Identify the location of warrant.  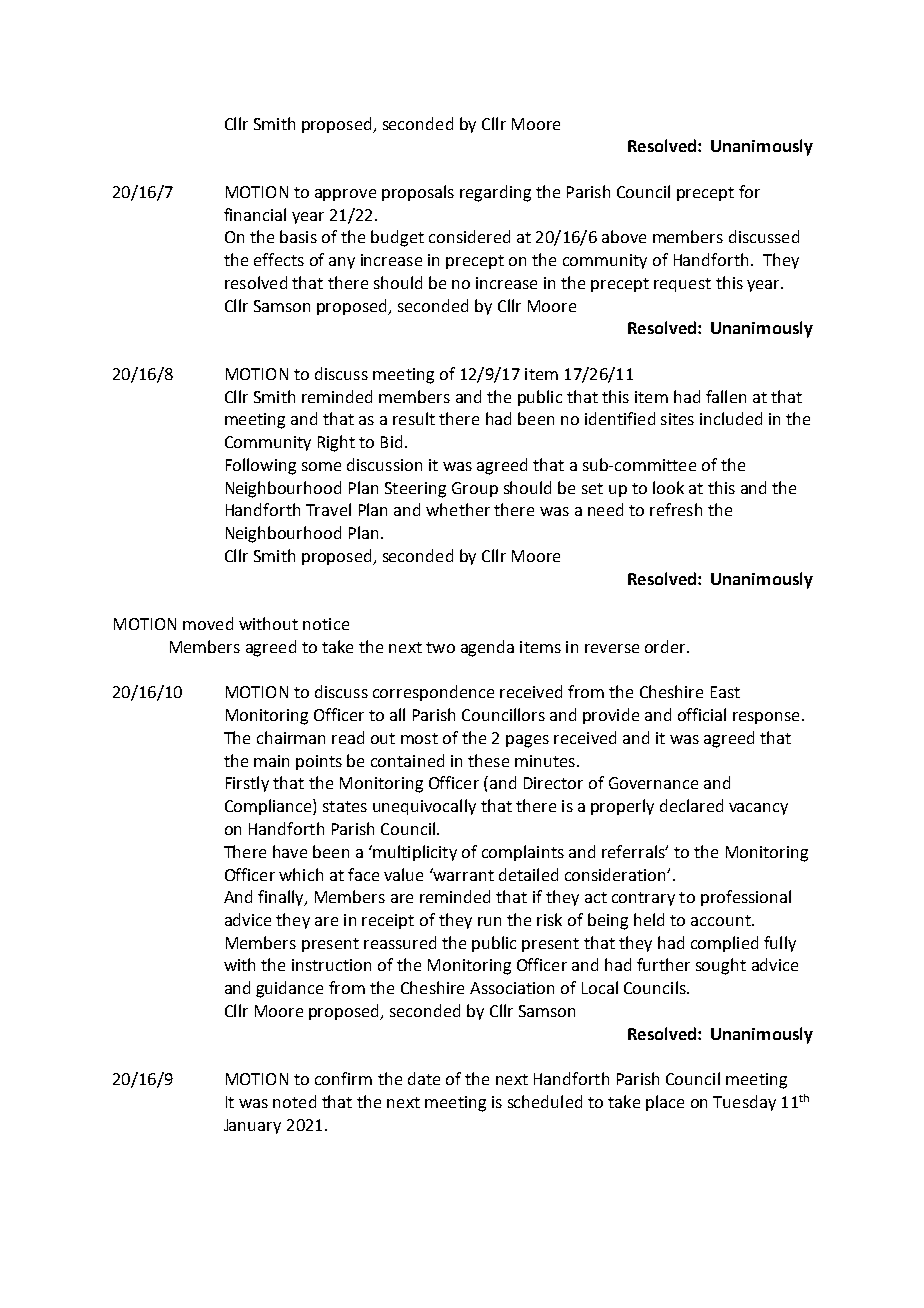
(463, 874).
